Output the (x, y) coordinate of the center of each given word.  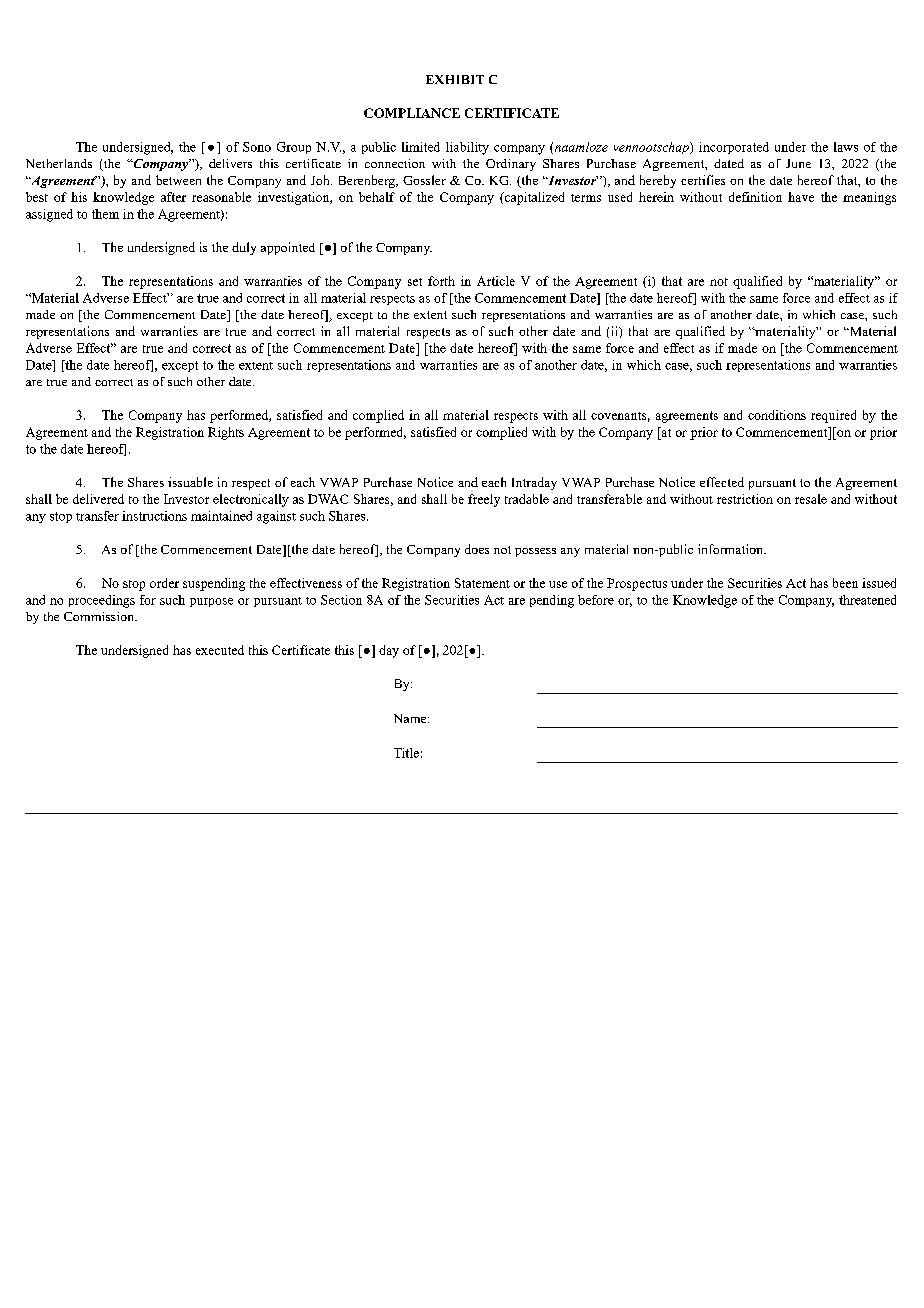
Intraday (534, 483)
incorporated (734, 148)
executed (220, 650)
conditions (777, 415)
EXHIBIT (455, 79)
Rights (226, 433)
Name (411, 718)
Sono (257, 147)
